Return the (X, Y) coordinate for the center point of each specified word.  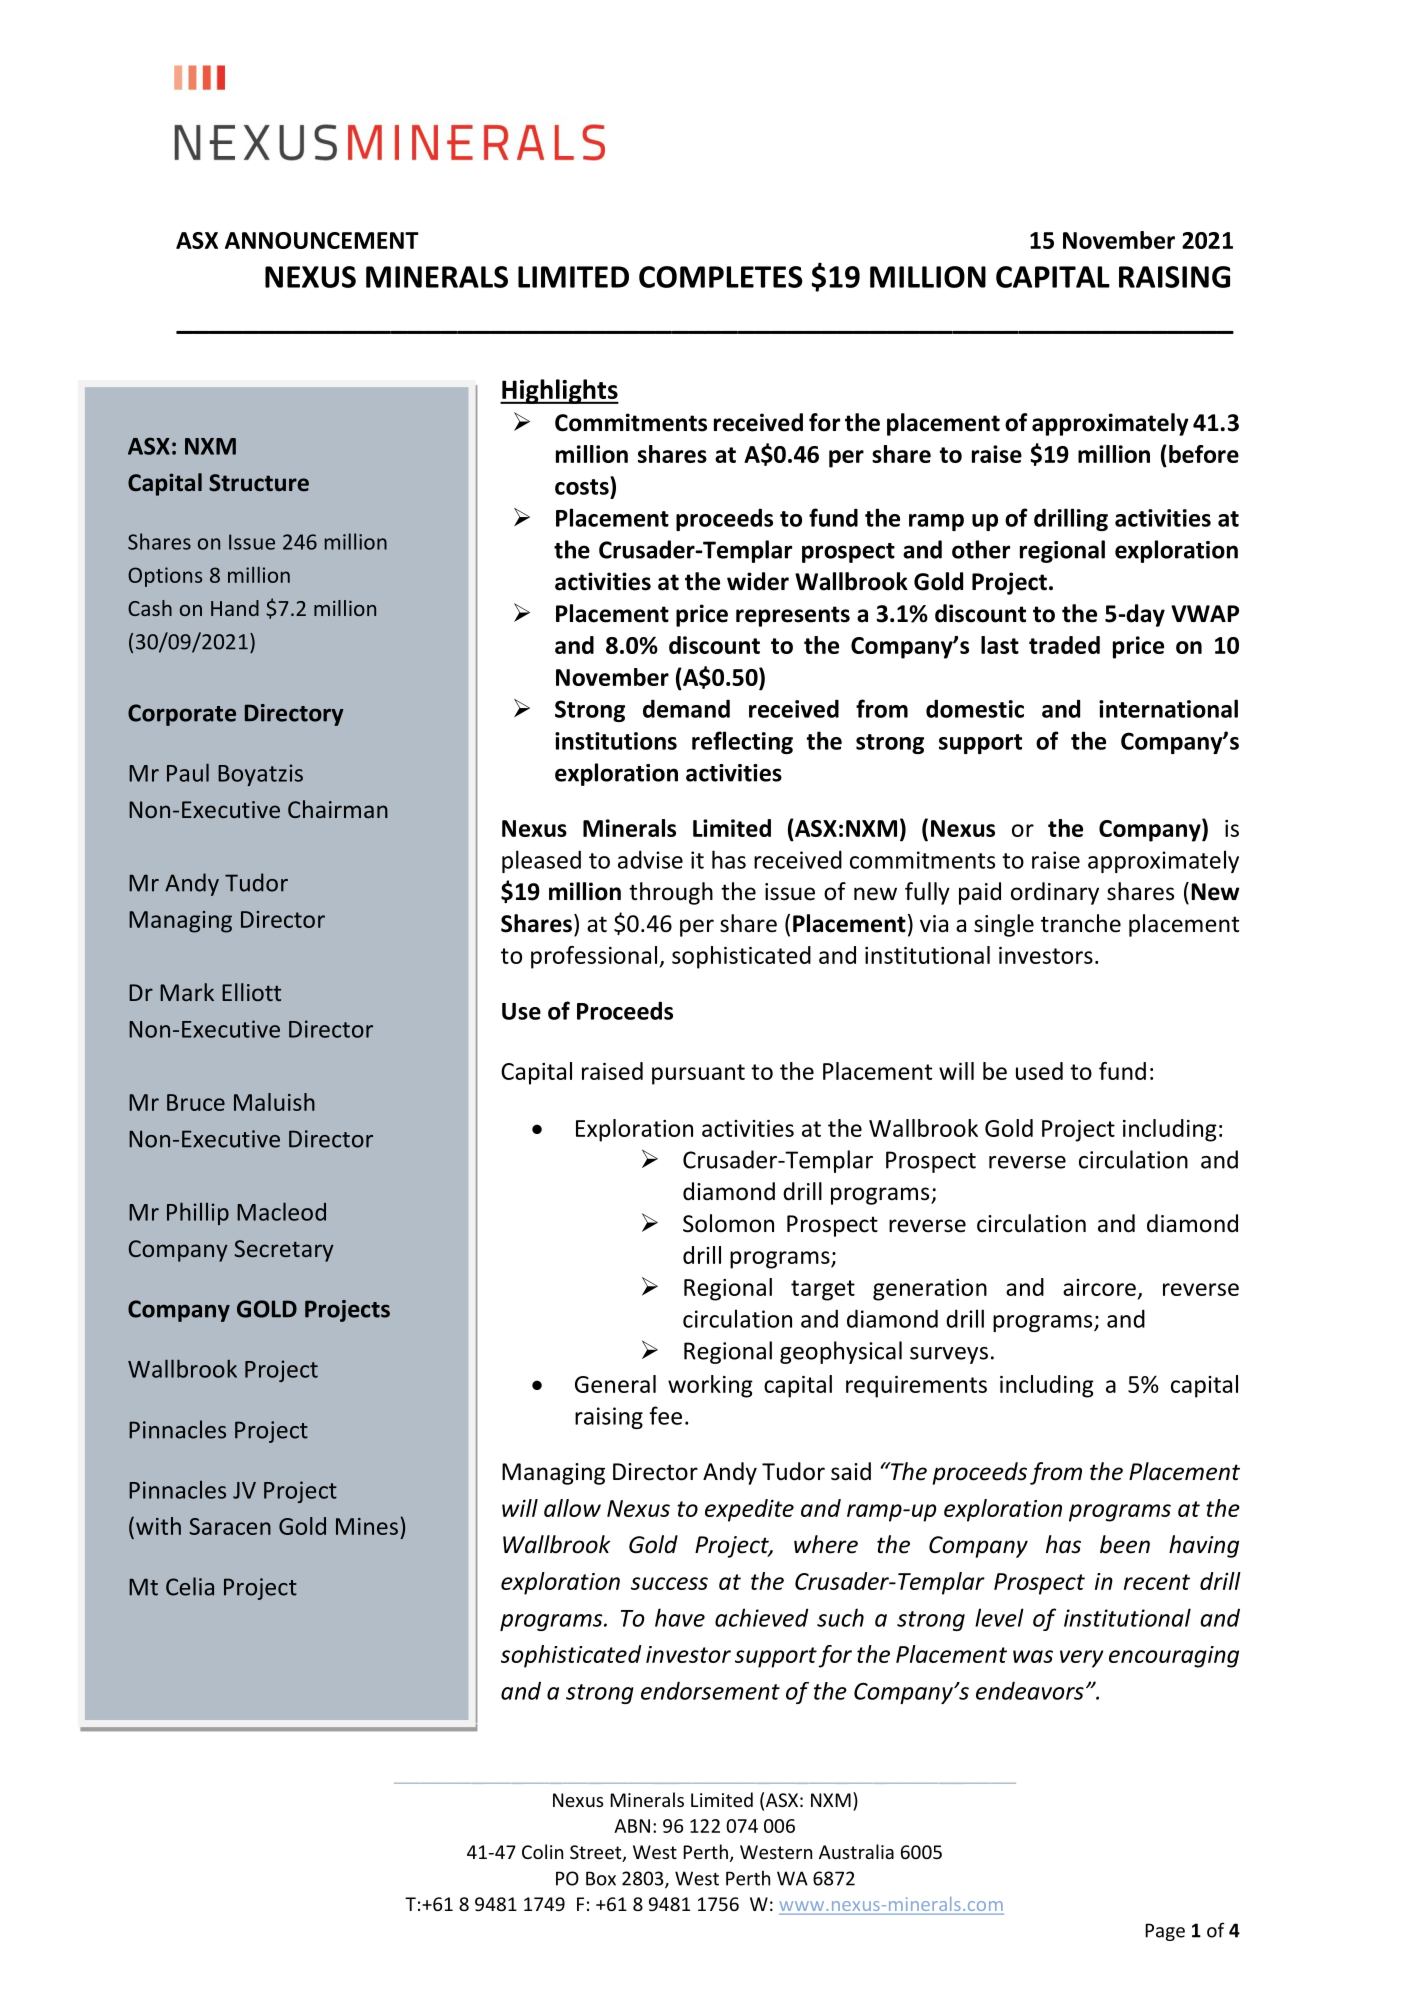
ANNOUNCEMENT (322, 240)
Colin (542, 1851)
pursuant (698, 1074)
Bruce (196, 1102)
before (1204, 454)
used (1039, 1071)
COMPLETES (721, 277)
